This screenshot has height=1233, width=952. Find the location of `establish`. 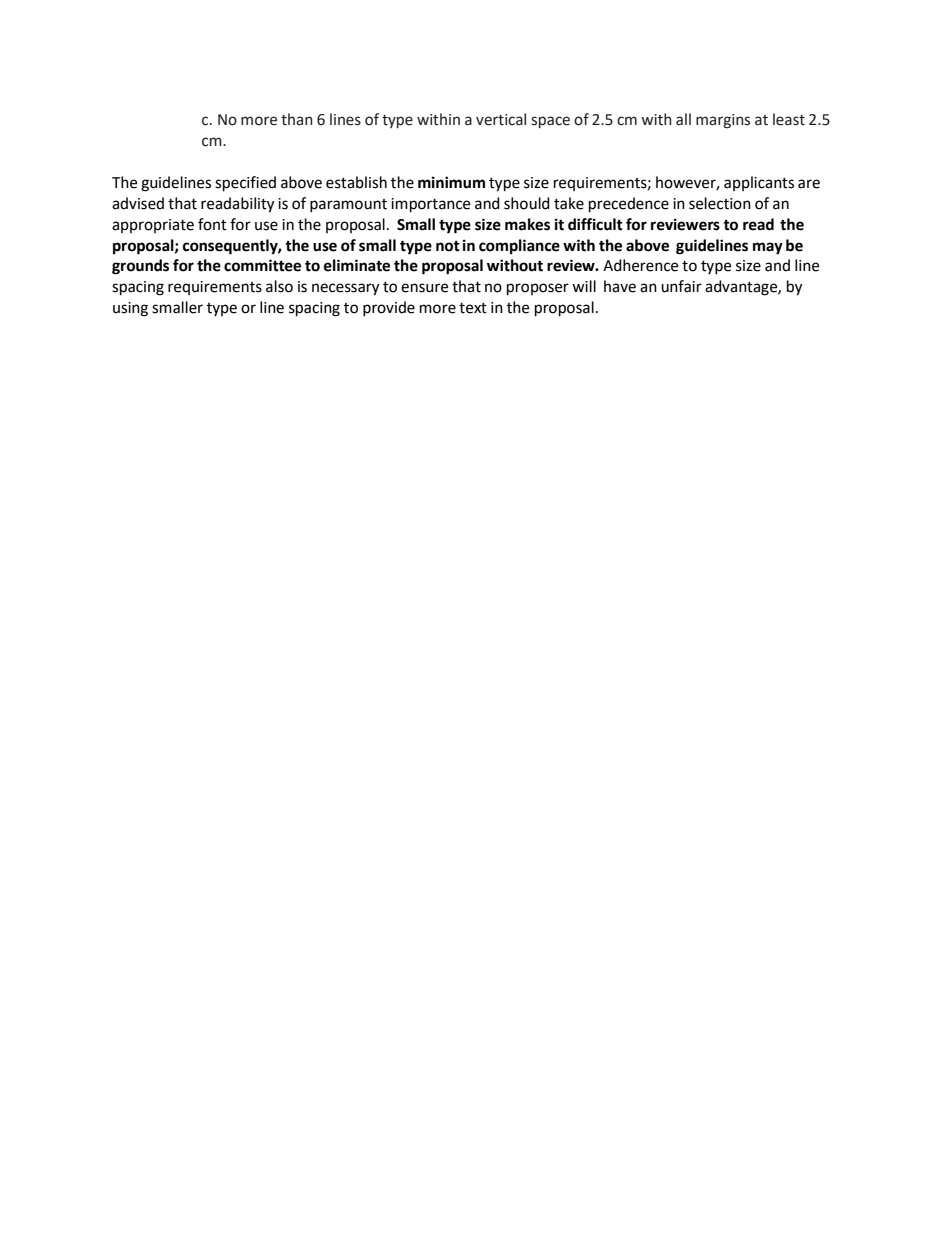

establish is located at coordinates (356, 182).
